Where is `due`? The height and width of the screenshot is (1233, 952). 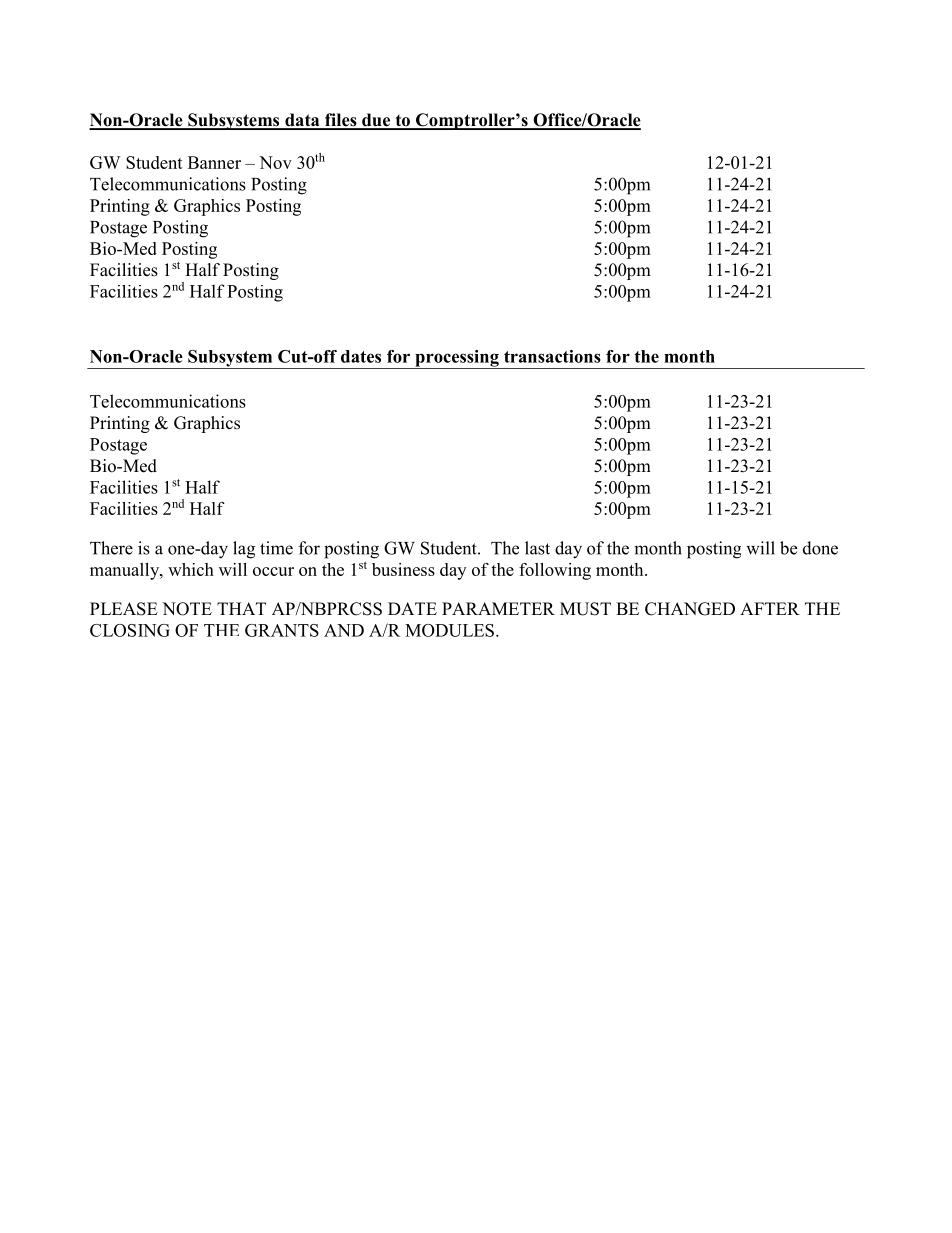
due is located at coordinates (376, 121).
